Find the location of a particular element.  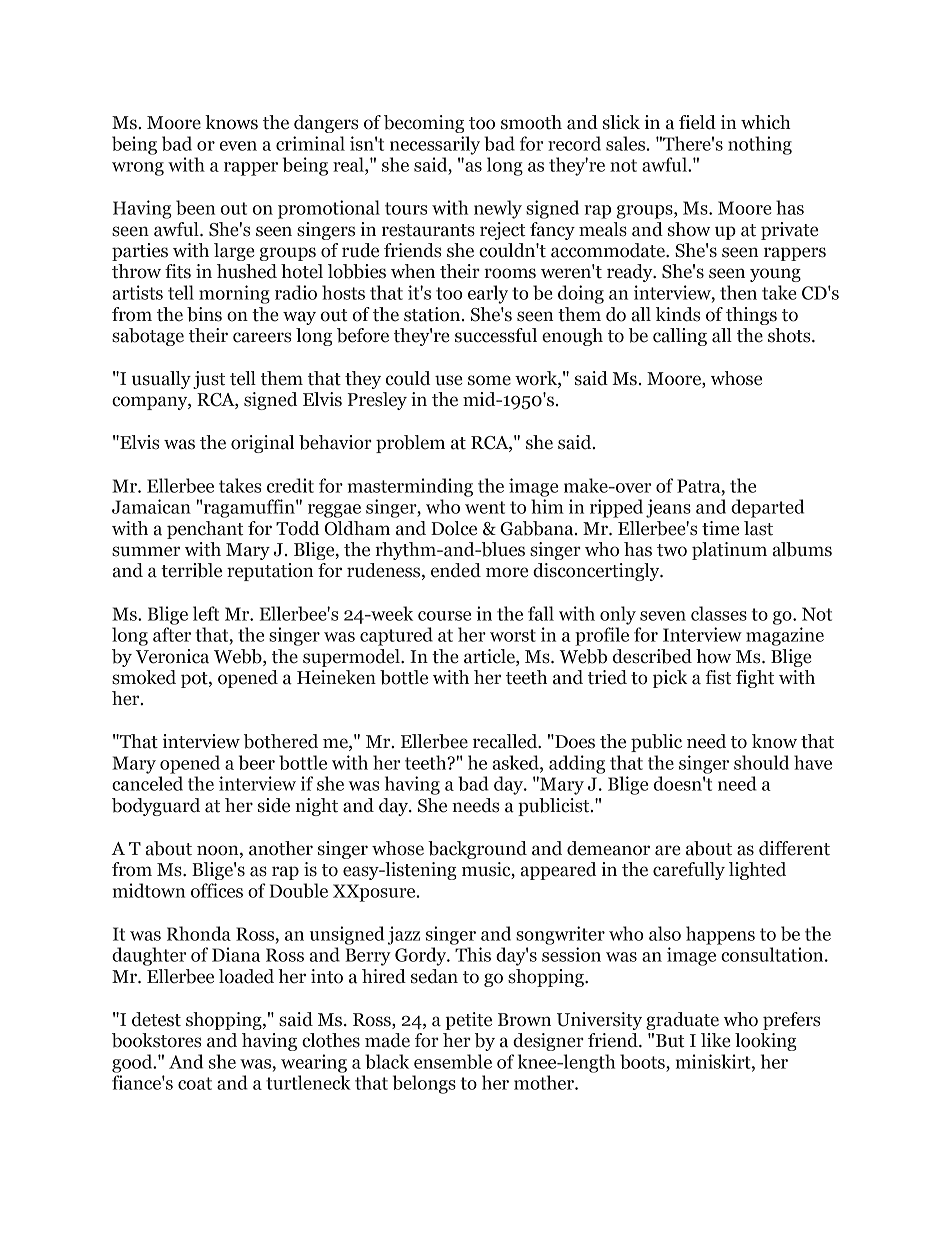

beer is located at coordinates (257, 762).
